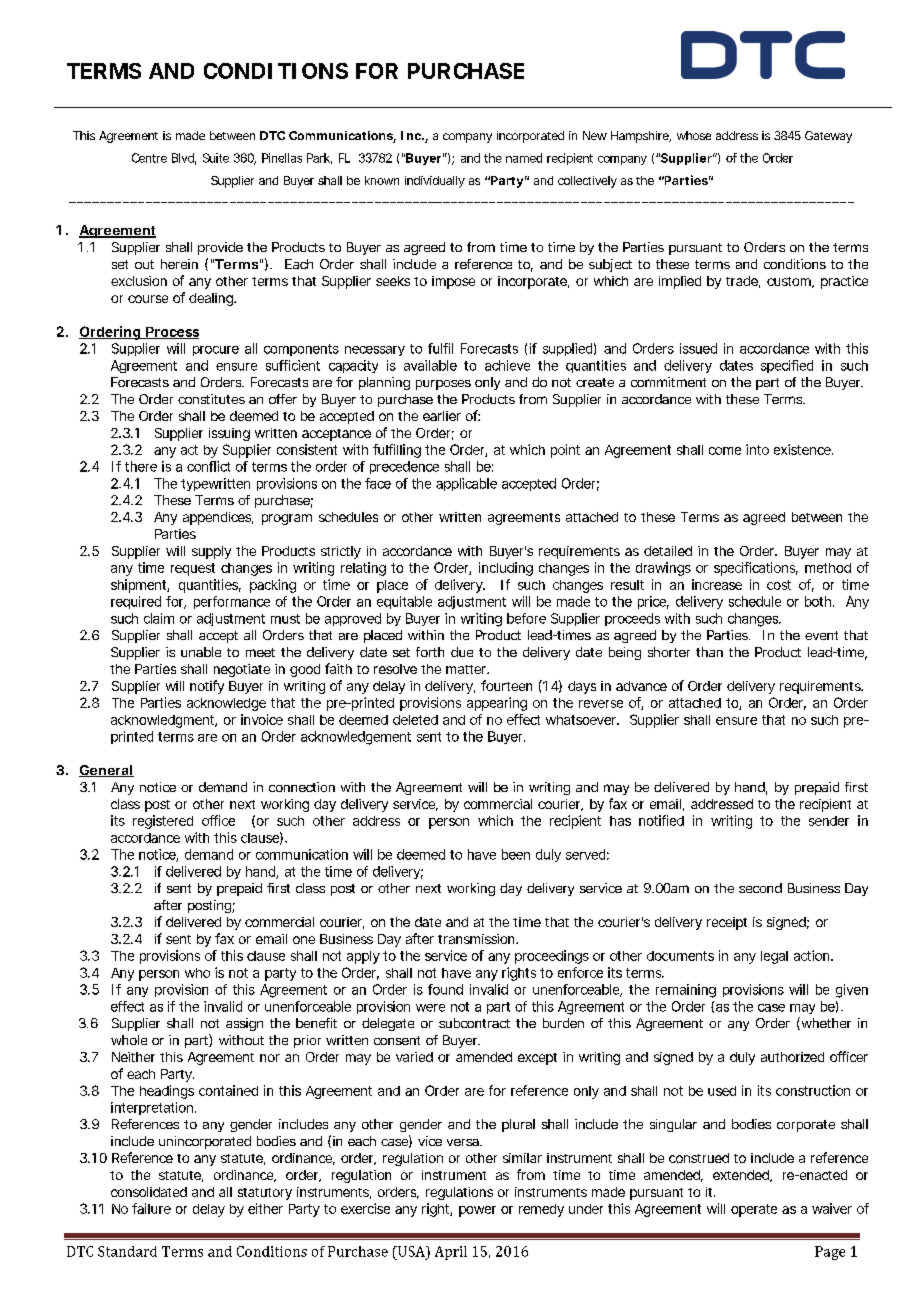 The width and height of the page is (924, 1307). I want to click on named, so click(524, 158).
